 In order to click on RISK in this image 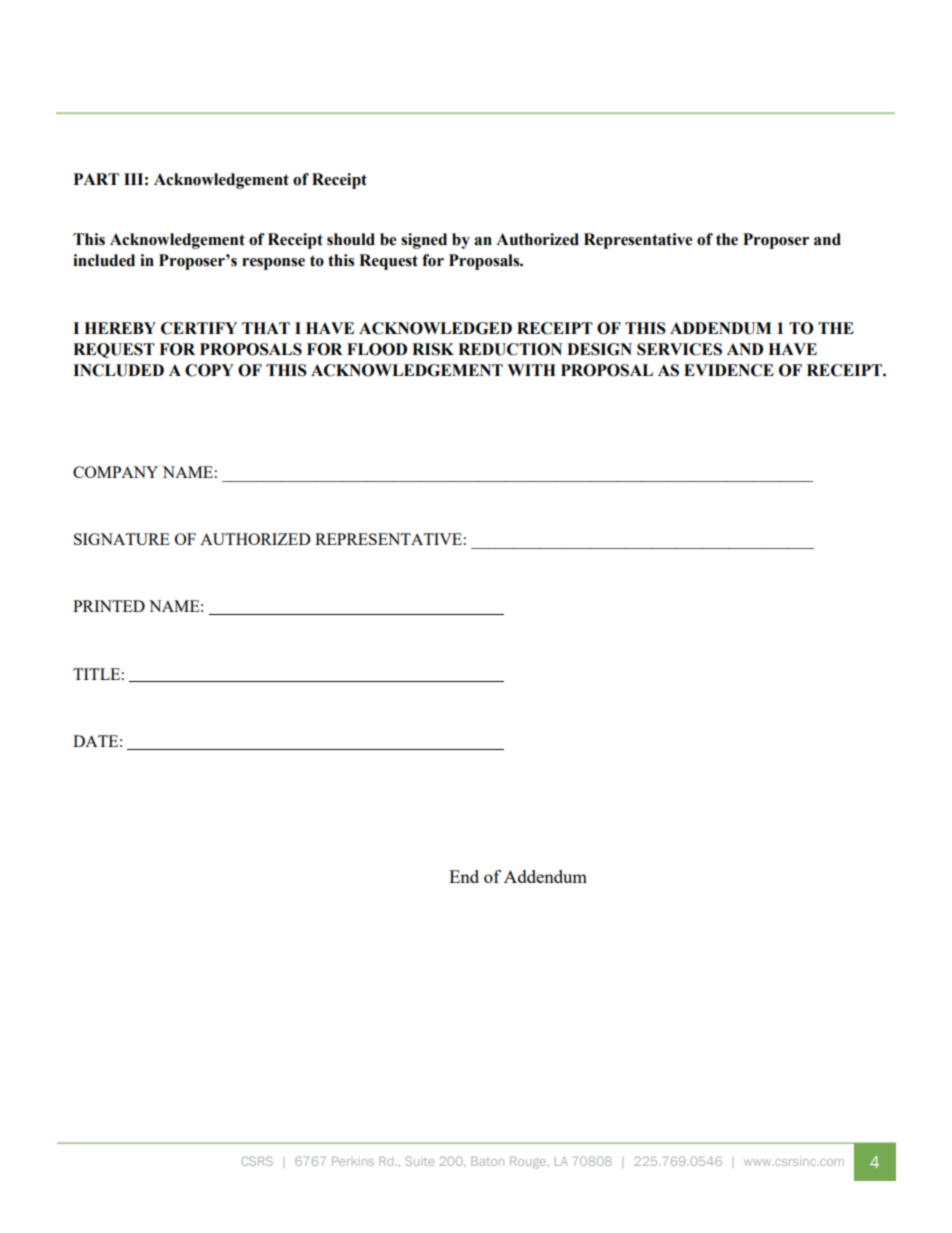, I will do `click(433, 349)`.
